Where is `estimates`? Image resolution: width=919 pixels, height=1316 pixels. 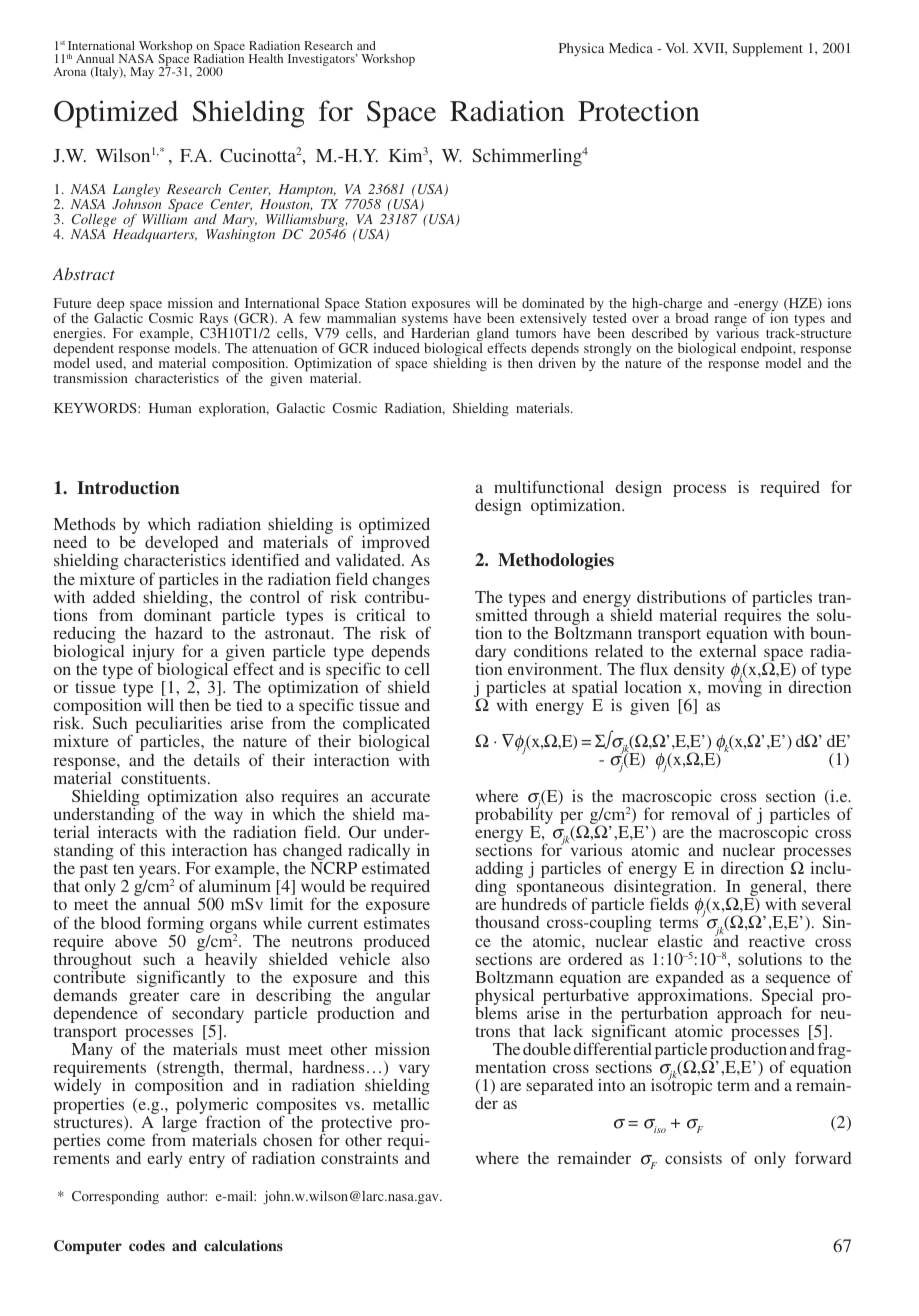 estimates is located at coordinates (397, 922).
